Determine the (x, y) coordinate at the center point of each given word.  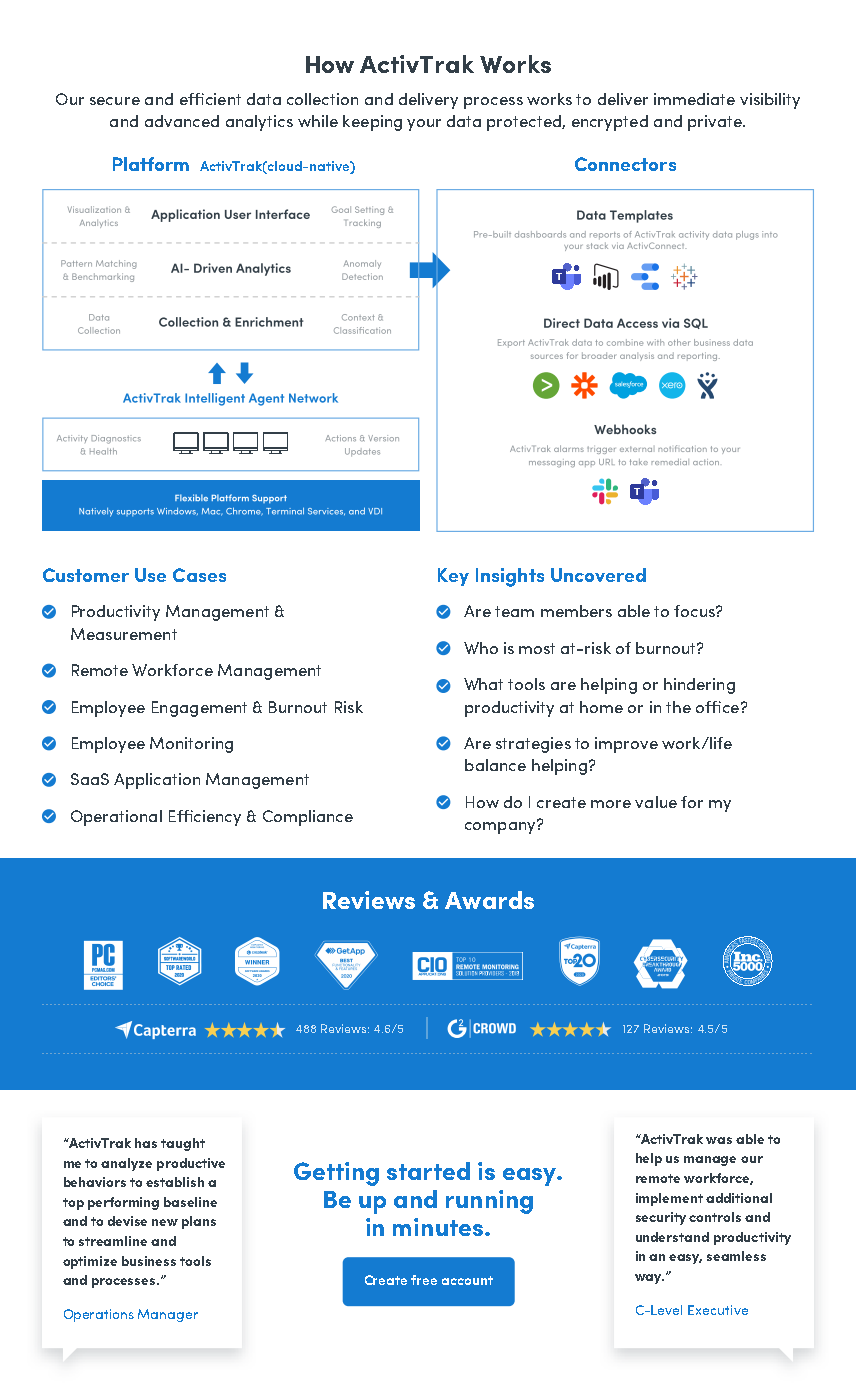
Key (453, 577)
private (716, 123)
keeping (372, 123)
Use (150, 575)
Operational (116, 818)
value (656, 802)
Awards (489, 900)
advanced (182, 121)
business (149, 1261)
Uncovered (598, 575)
